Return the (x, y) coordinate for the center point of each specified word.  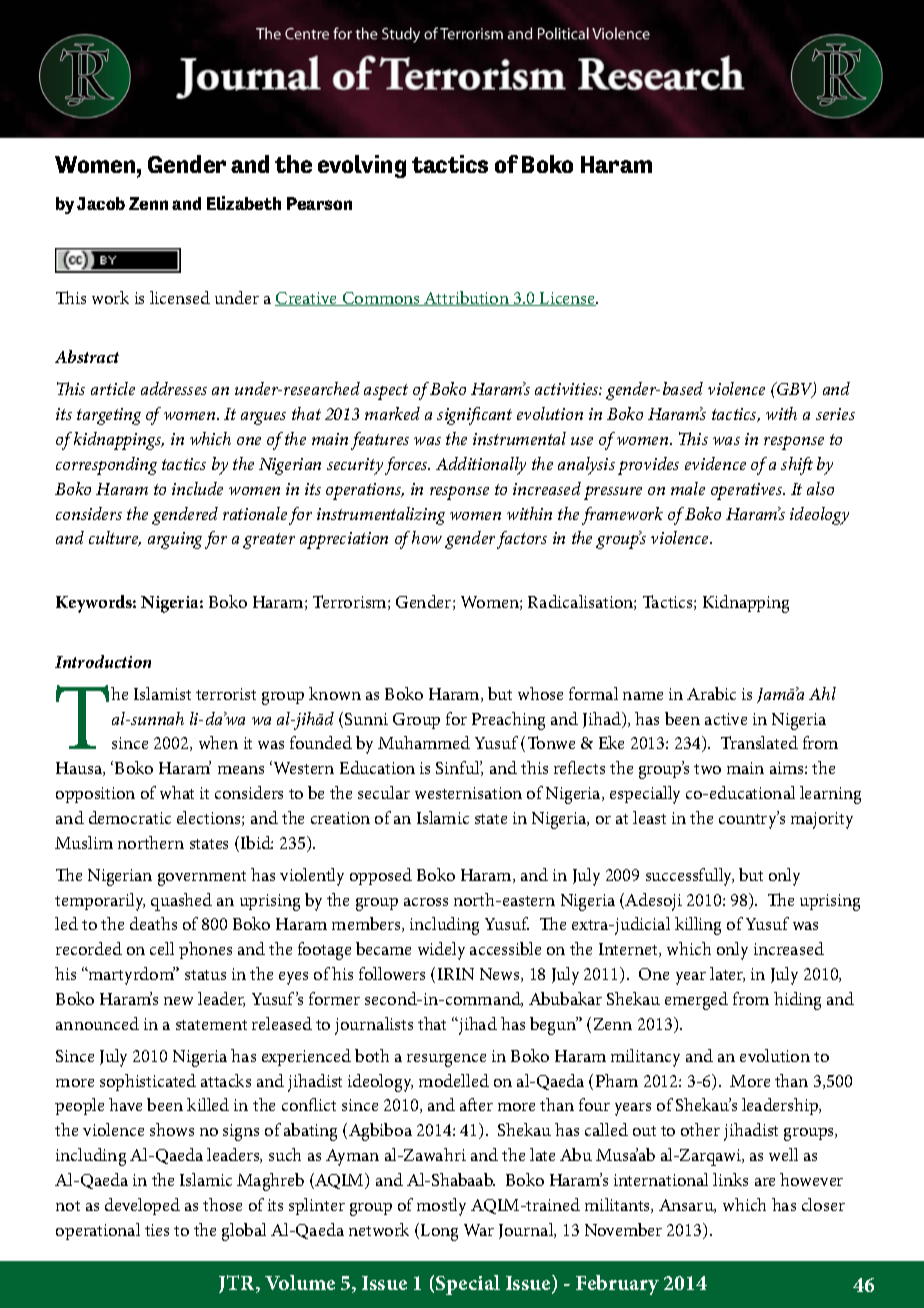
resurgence (446, 1060)
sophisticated (148, 1082)
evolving (362, 166)
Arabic (711, 693)
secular (384, 792)
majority (822, 820)
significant (474, 416)
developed (142, 1206)
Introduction (103, 661)
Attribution (467, 298)
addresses (174, 388)
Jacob (101, 203)
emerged (696, 1001)
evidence (715, 463)
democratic (130, 817)
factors (522, 540)
